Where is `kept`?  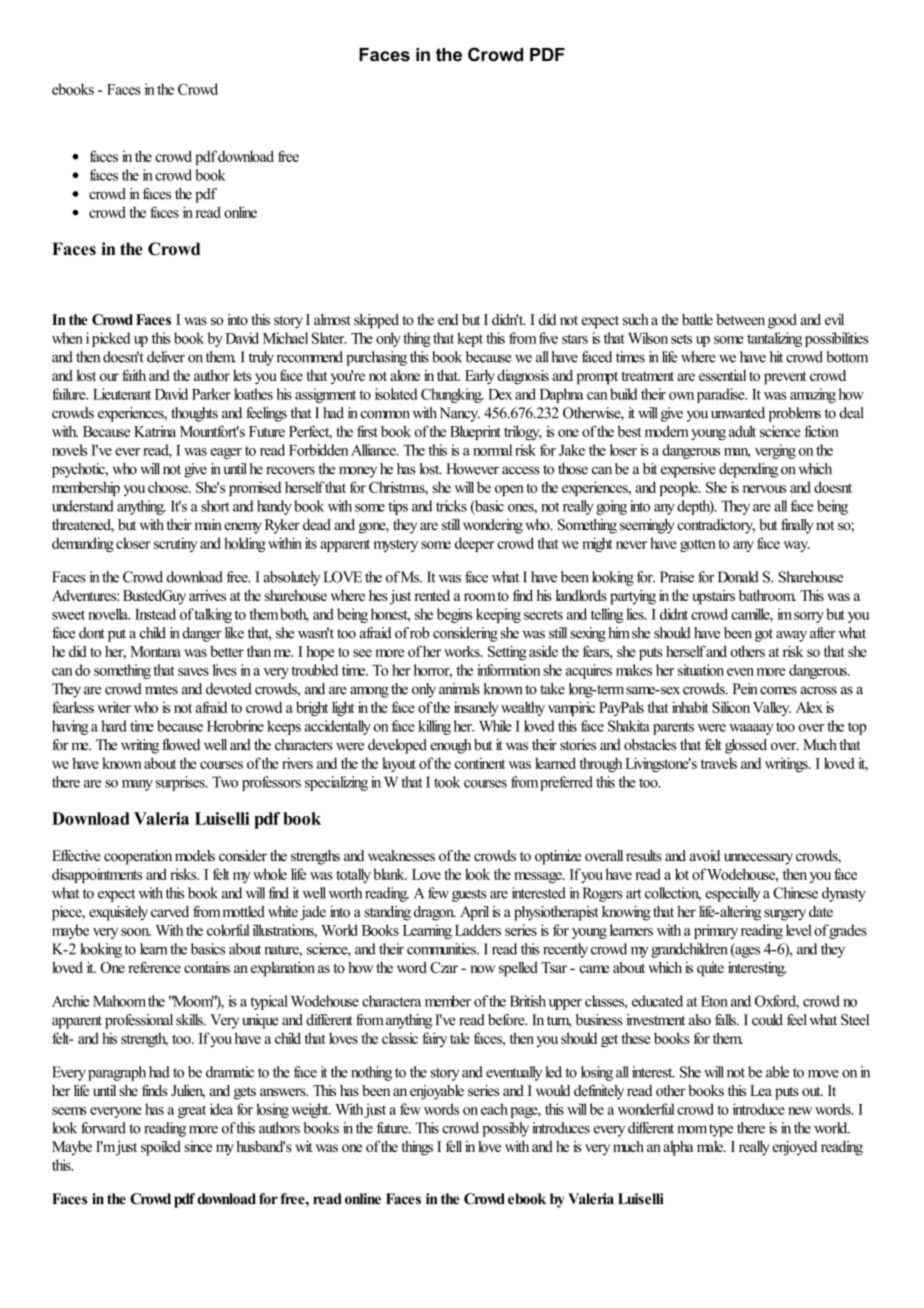 kept is located at coordinates (470, 339).
